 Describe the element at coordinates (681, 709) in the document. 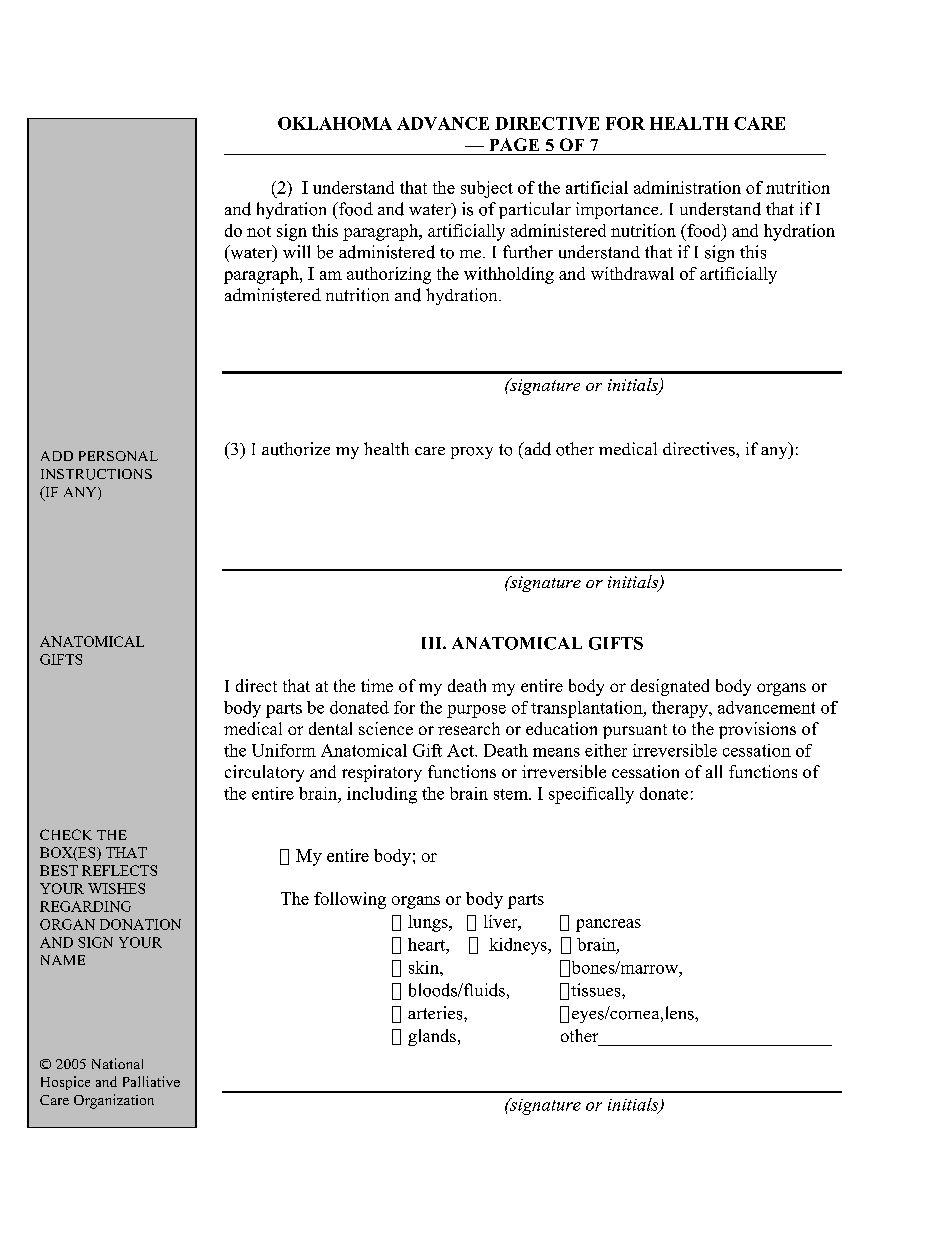

I see `therapy` at that location.
